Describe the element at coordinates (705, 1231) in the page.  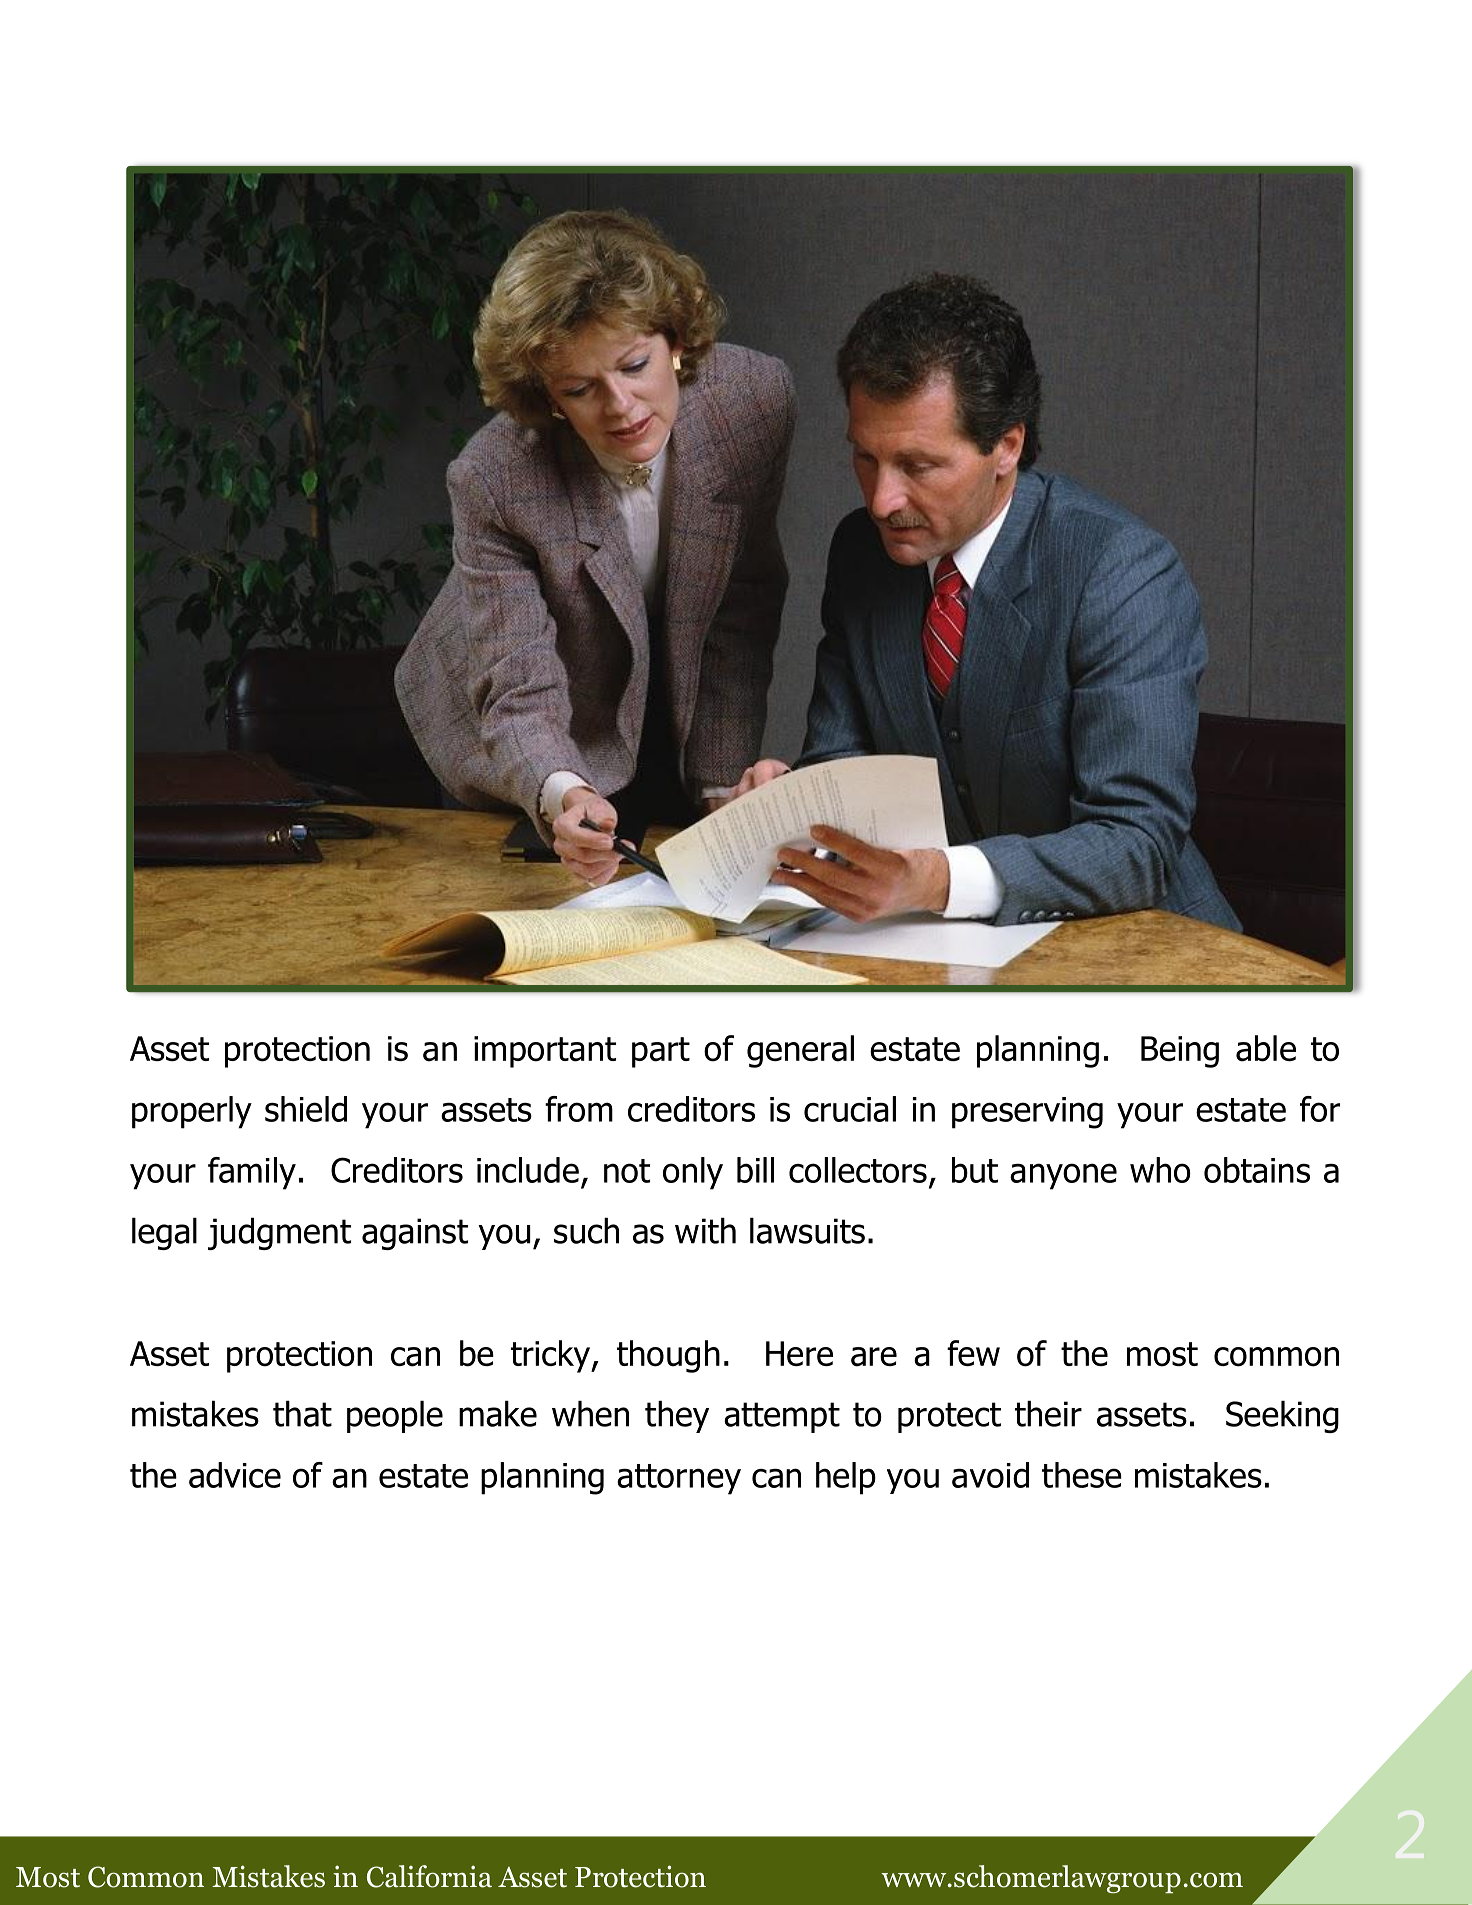
I see `with` at that location.
